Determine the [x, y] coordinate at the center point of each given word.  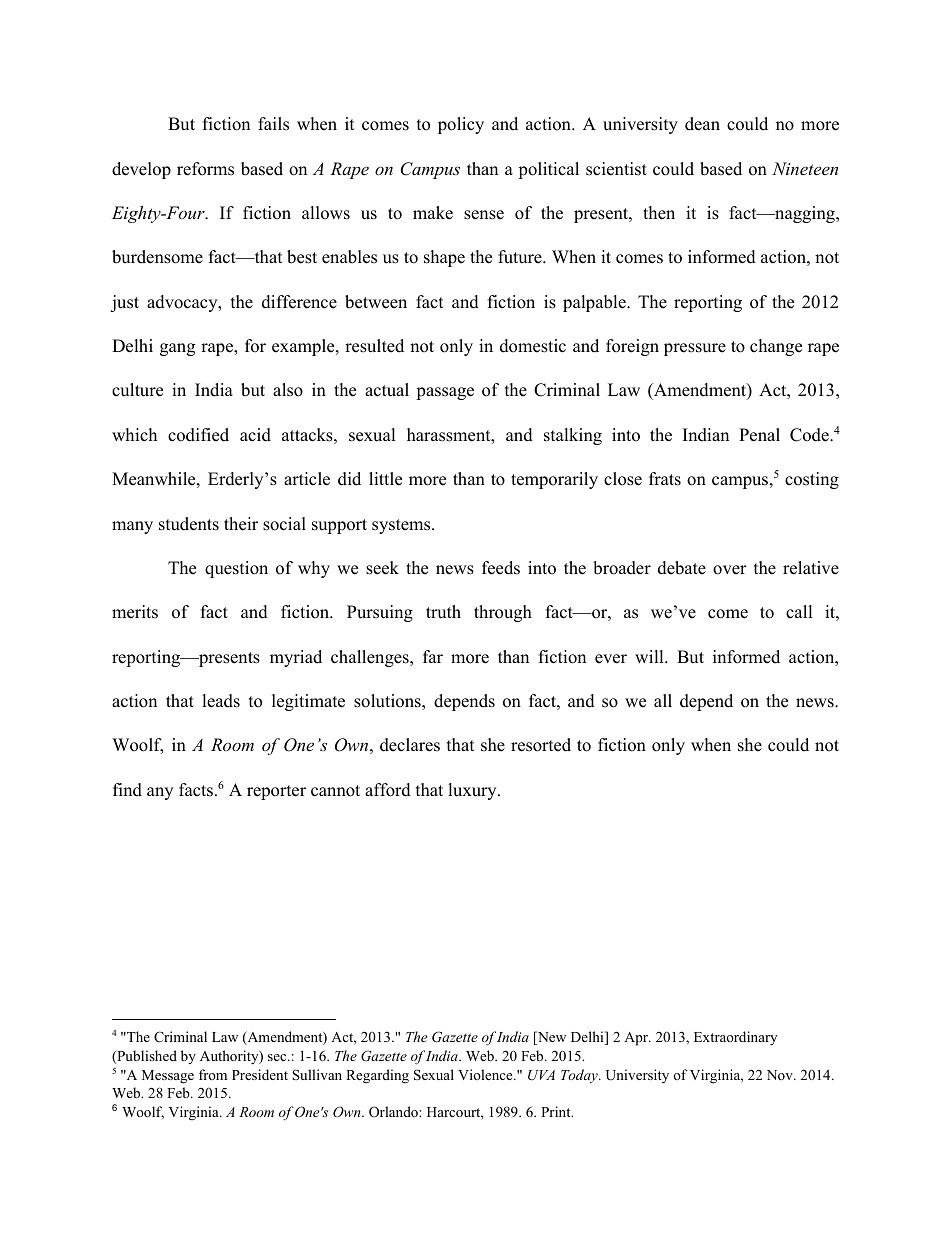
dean [702, 124]
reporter [276, 792]
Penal [759, 435]
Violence [486, 1074]
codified [198, 435]
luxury [473, 791]
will [650, 656]
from [213, 1074]
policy [461, 125]
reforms [205, 169]
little [385, 479]
